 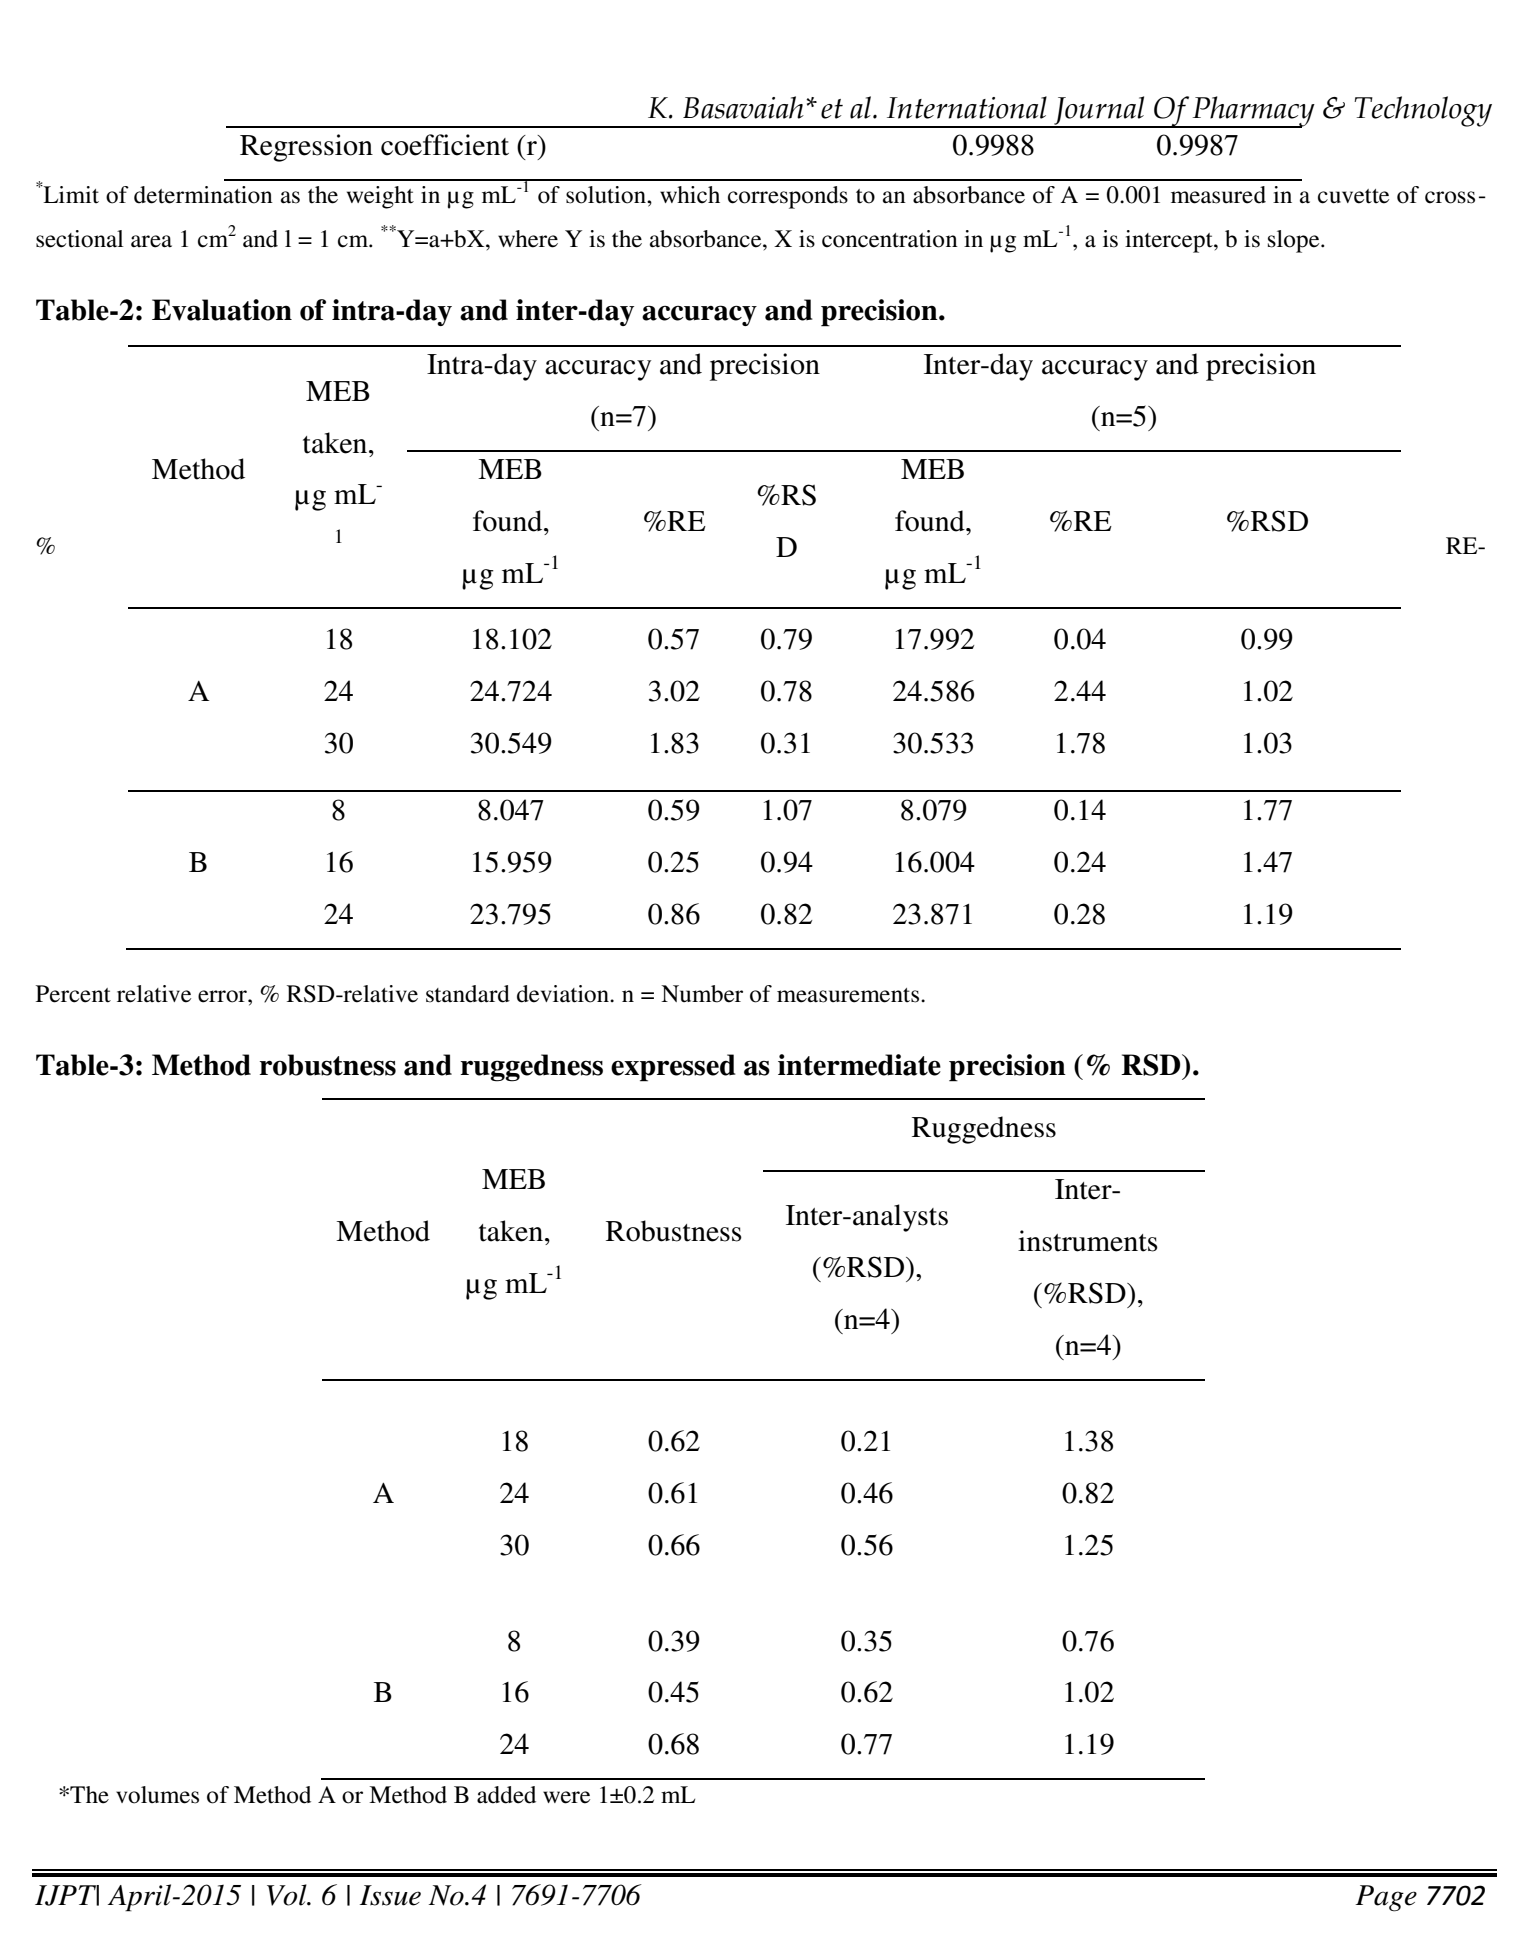 I want to click on corresponds, so click(x=788, y=197).
